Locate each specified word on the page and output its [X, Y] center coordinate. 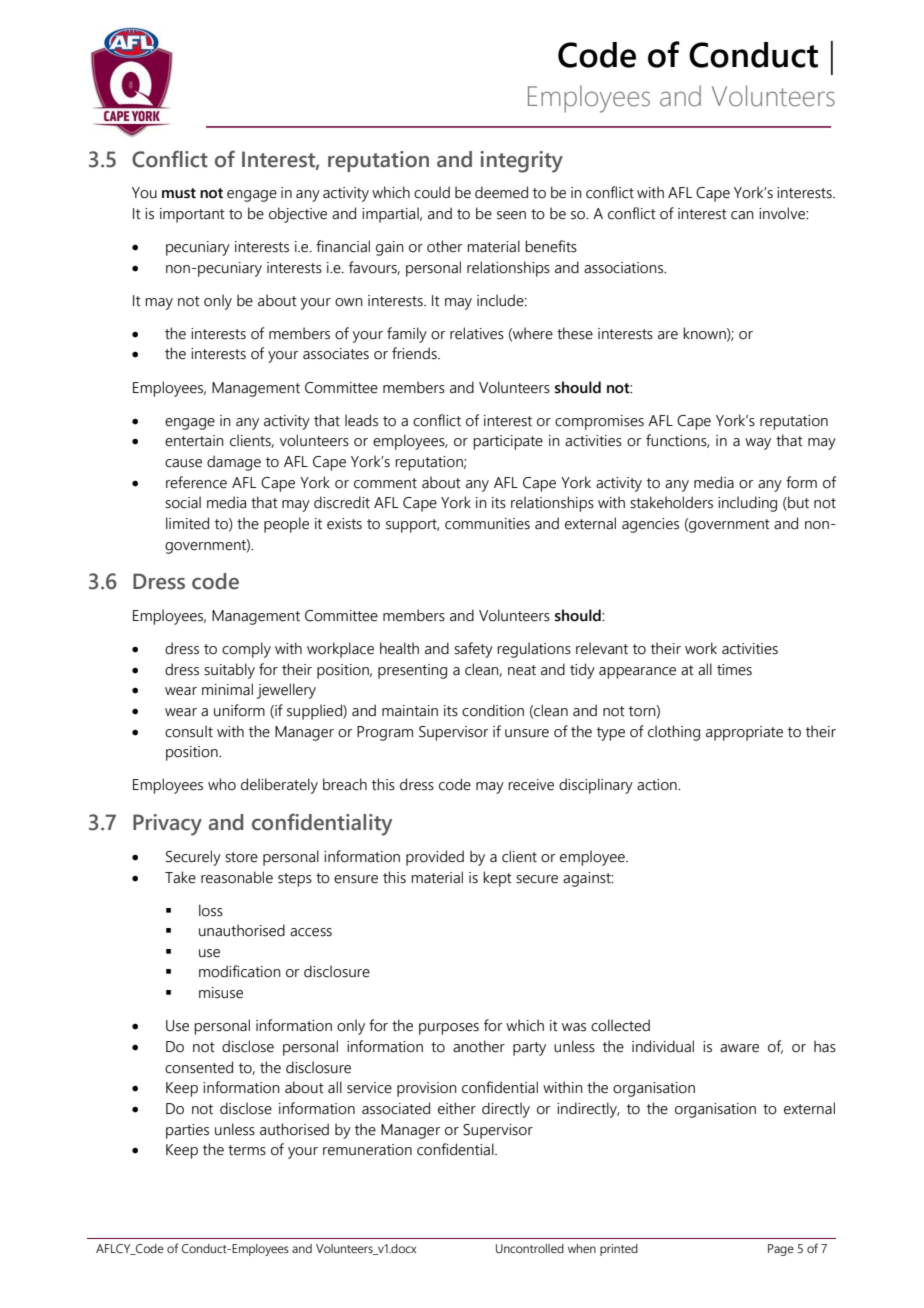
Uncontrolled [530, 1248]
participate [508, 442]
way [758, 444]
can [742, 215]
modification [240, 971]
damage [234, 463]
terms [247, 1150]
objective [298, 215]
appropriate [744, 733]
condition [493, 710]
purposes [449, 1029]
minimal [227, 689]
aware [739, 1048]
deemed [501, 192]
